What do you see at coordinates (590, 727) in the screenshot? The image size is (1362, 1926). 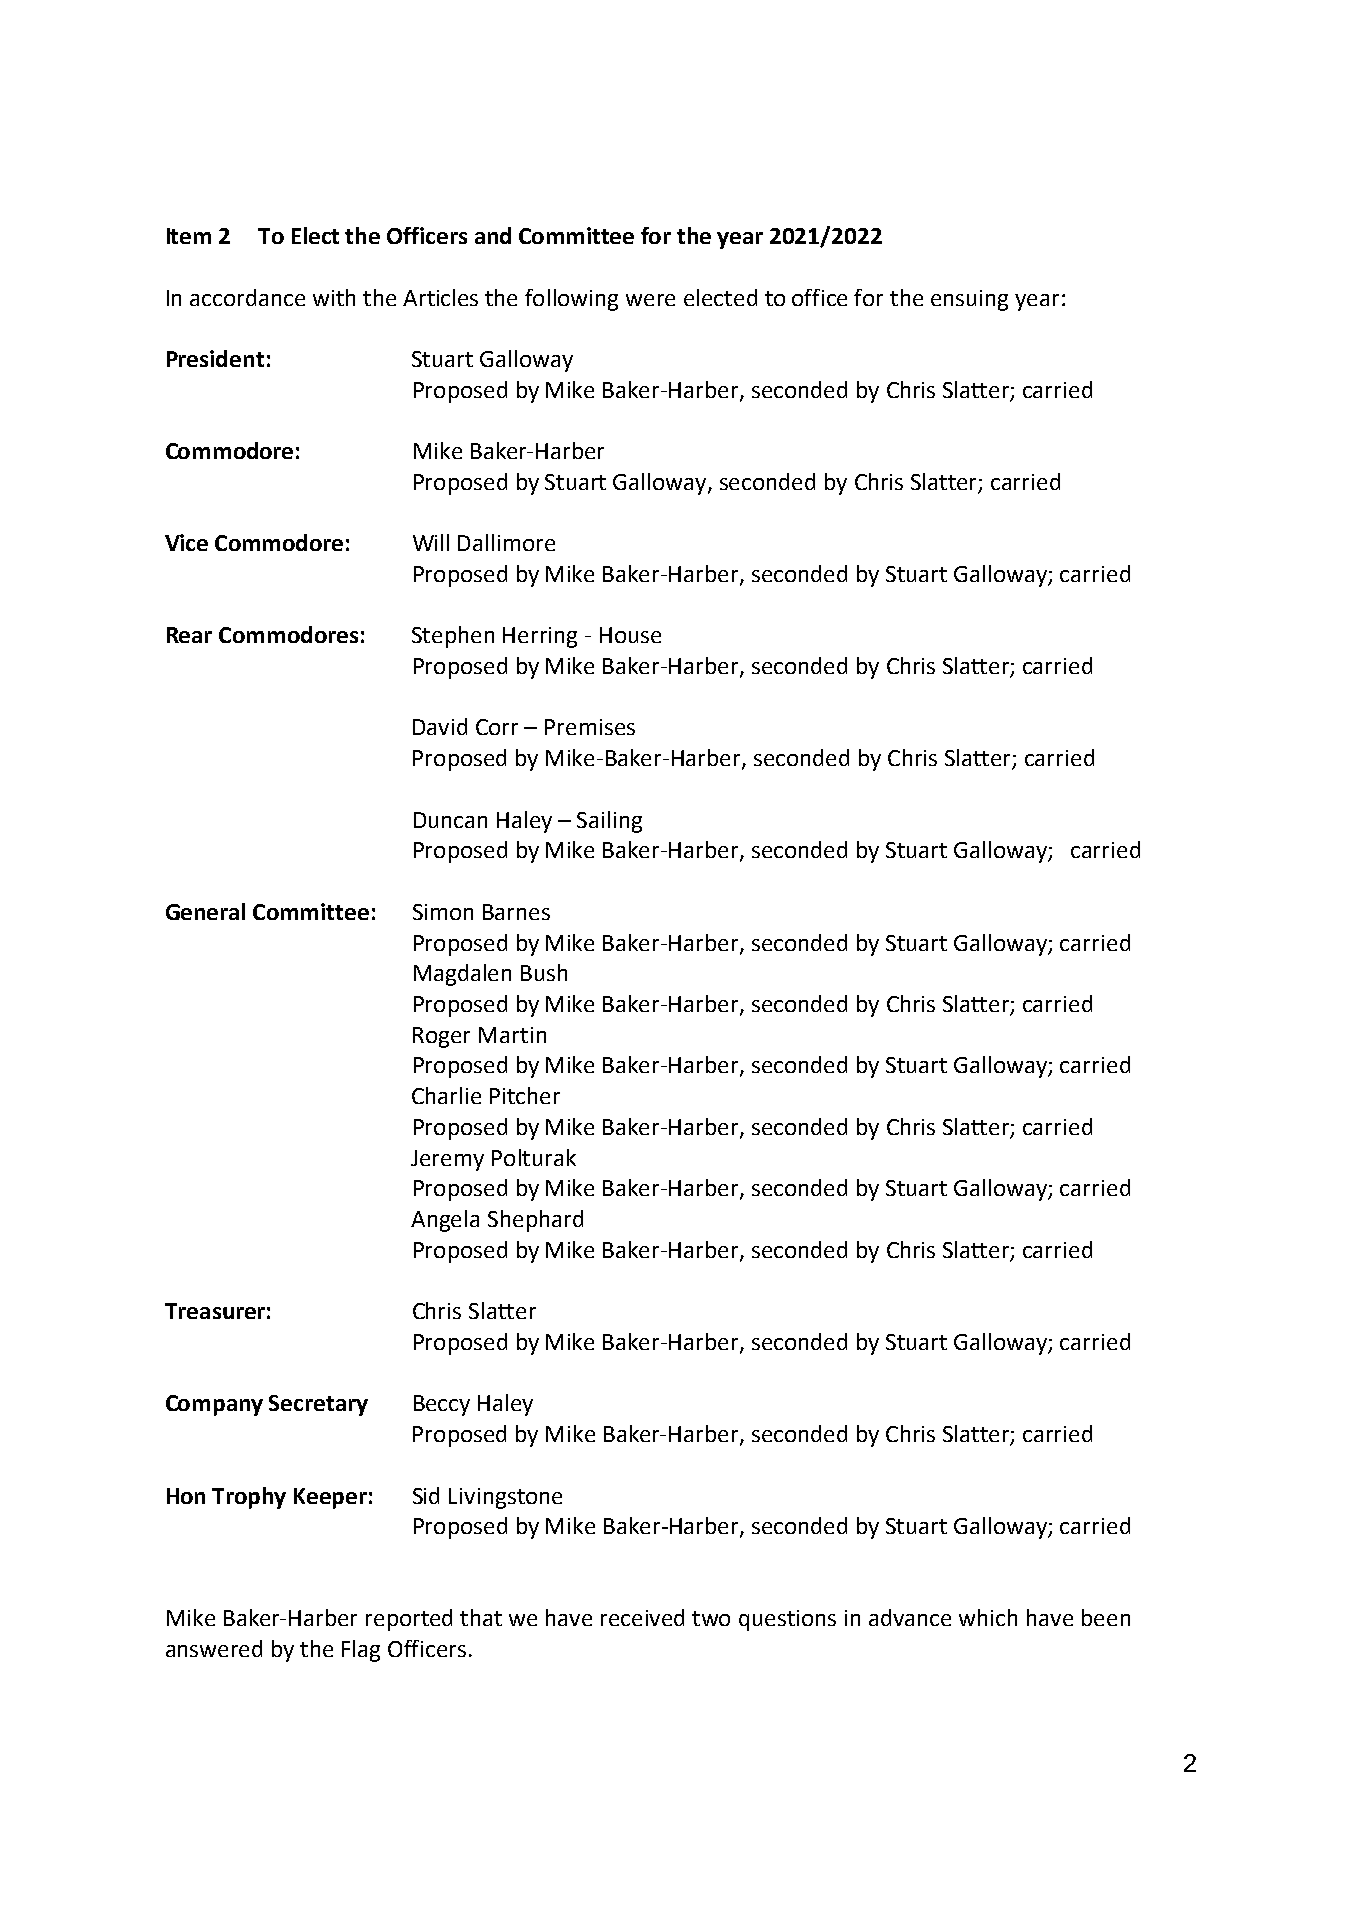 I see `Premises` at bounding box center [590, 727].
